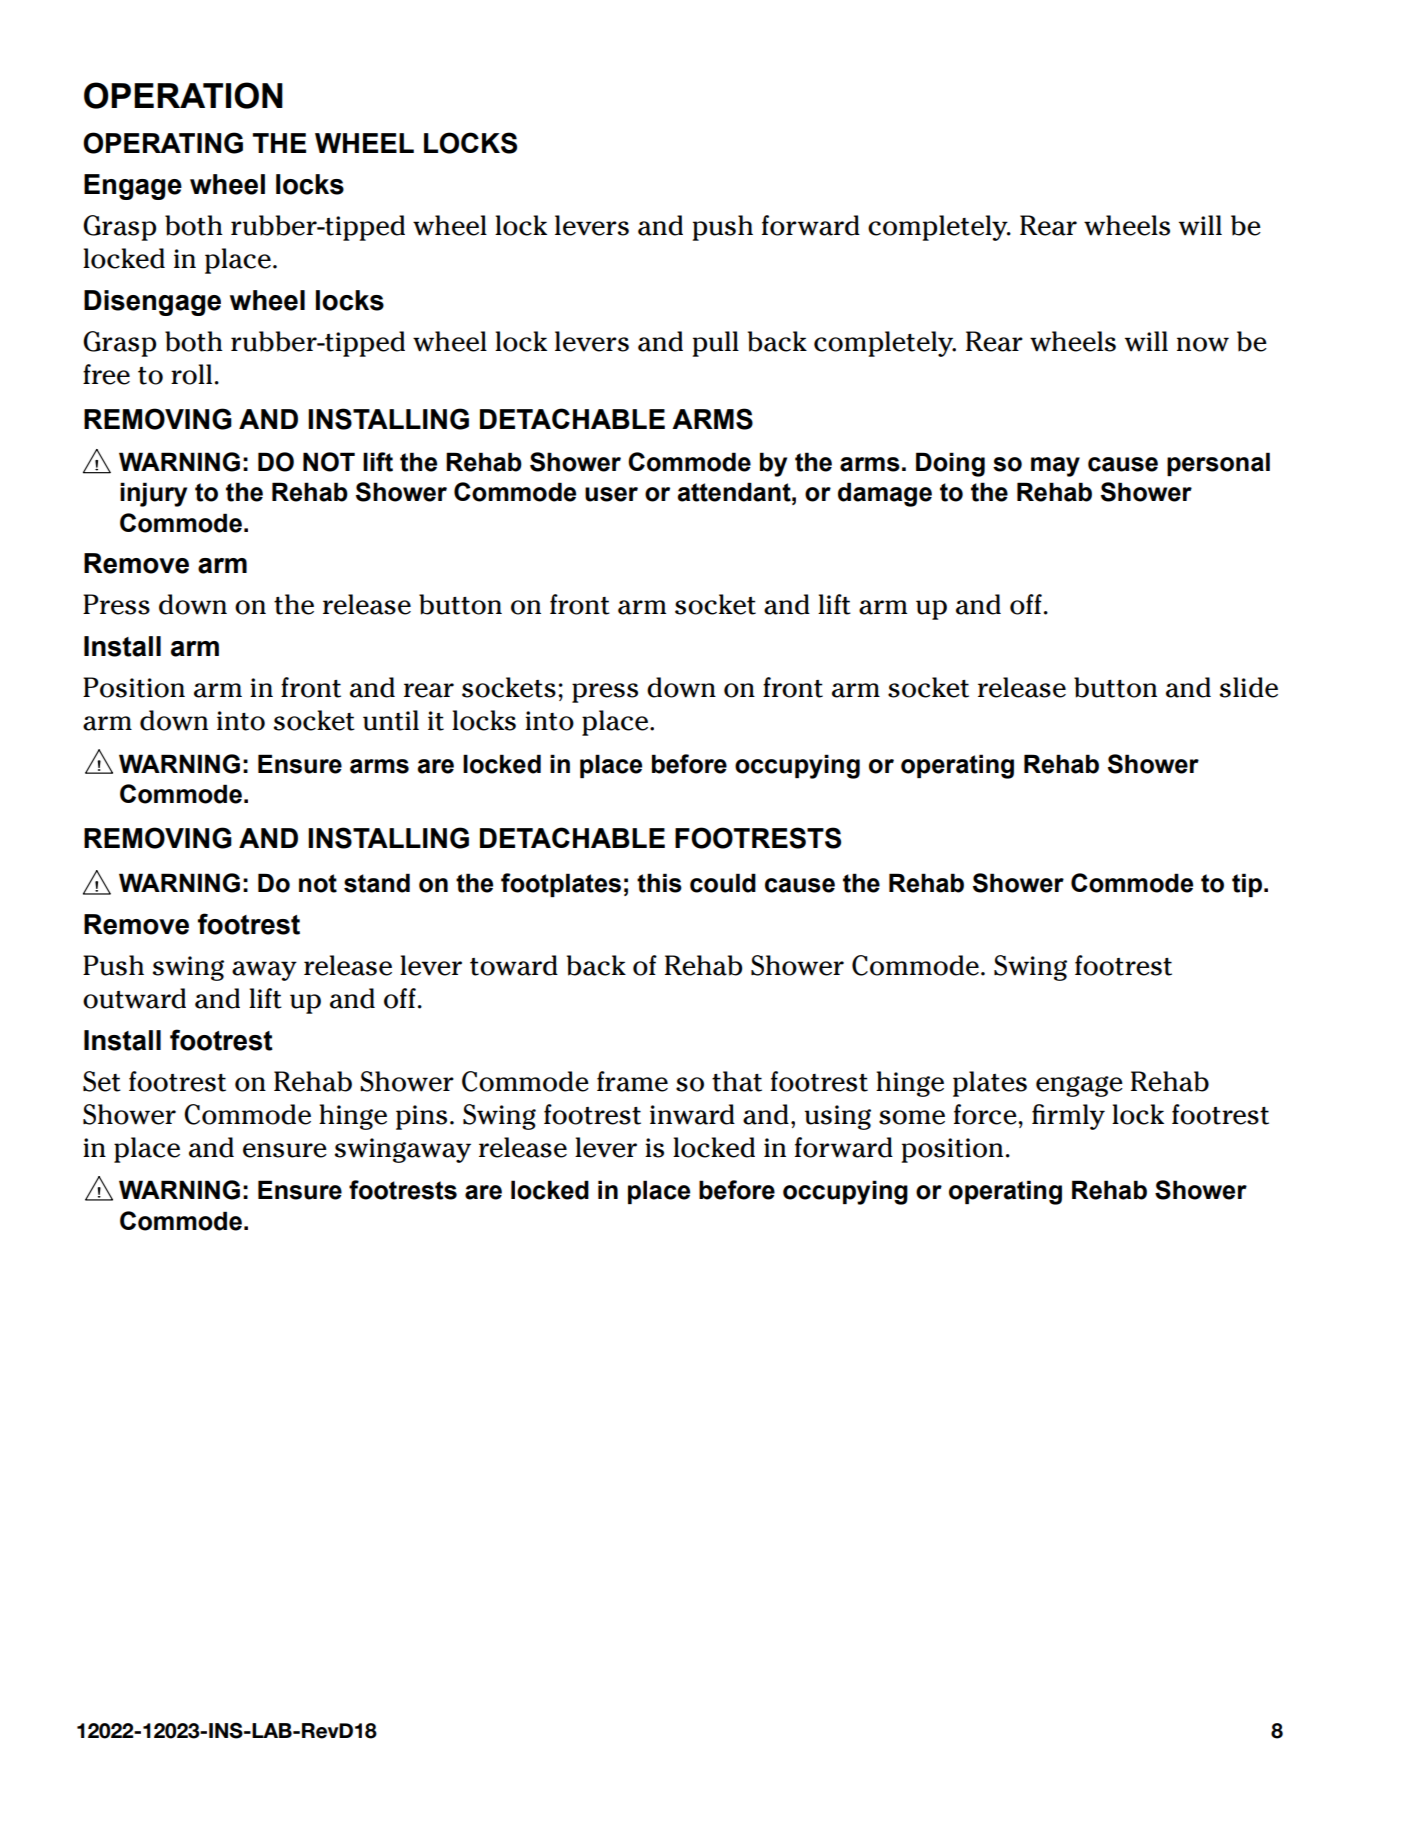 The width and height of the screenshot is (1407, 1821). Describe the element at coordinates (191, 374) in the screenshot. I see `roll` at that location.
